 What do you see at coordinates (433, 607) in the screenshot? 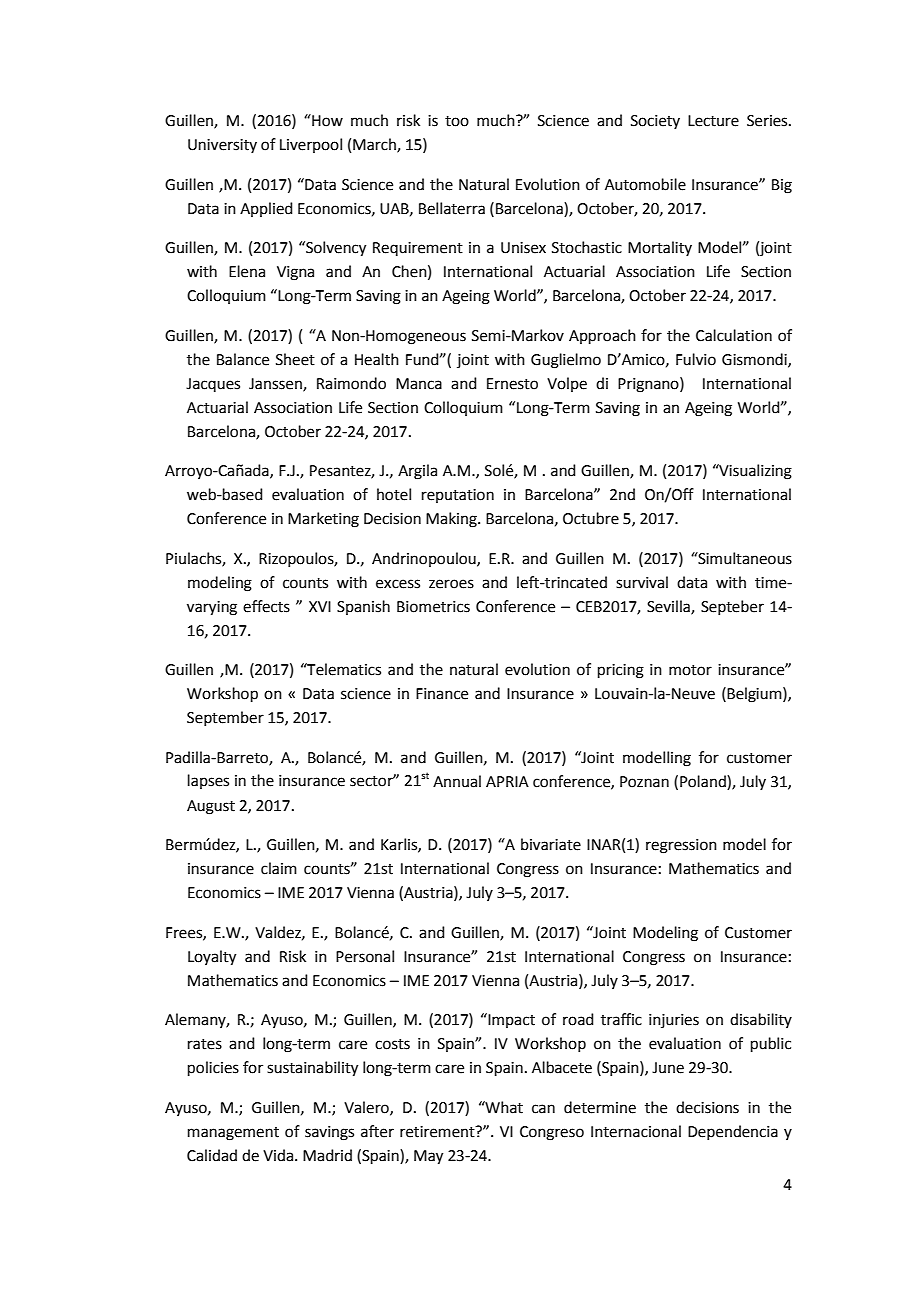
I see `Biometrics` at bounding box center [433, 607].
